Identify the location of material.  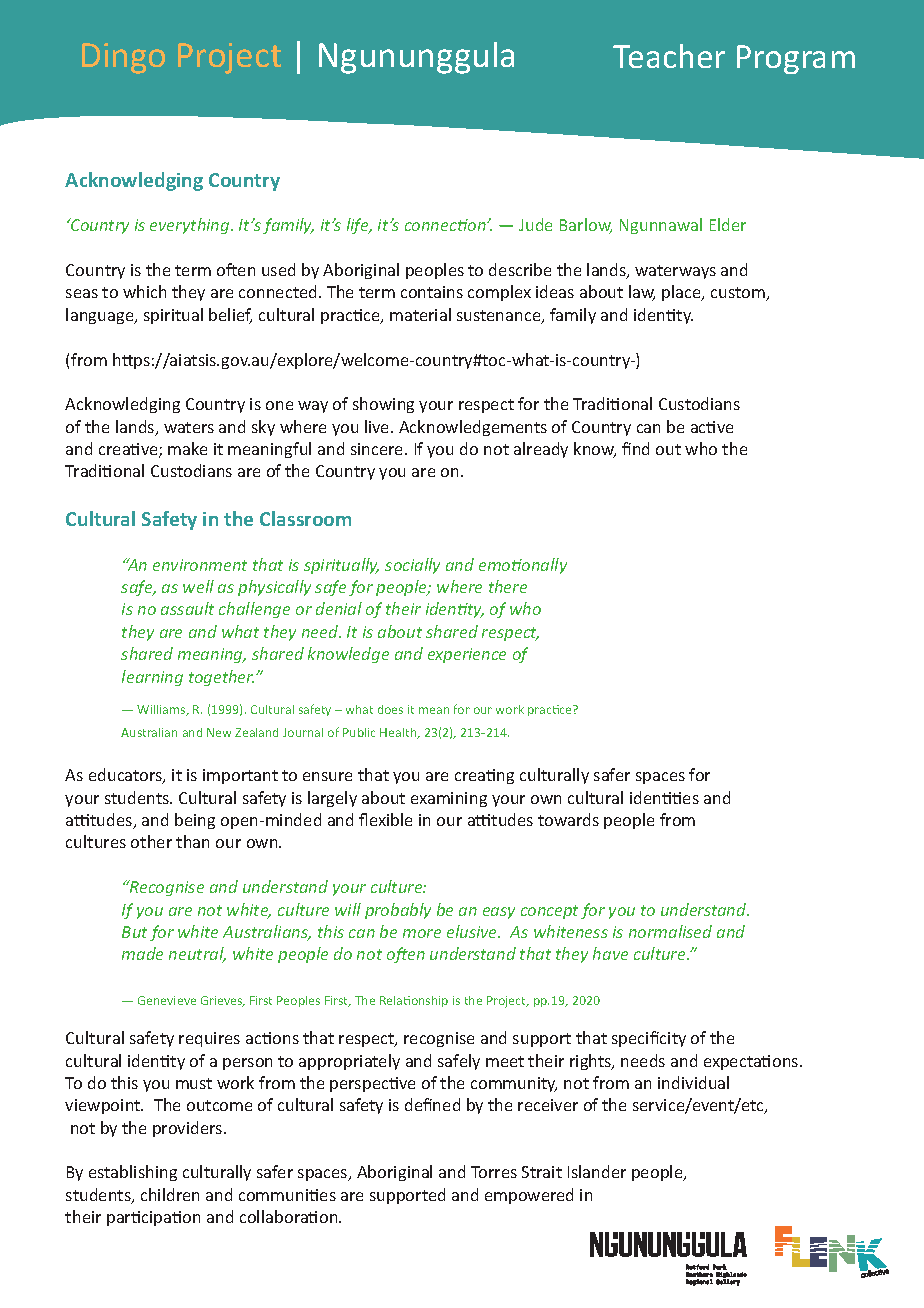
(420, 314).
